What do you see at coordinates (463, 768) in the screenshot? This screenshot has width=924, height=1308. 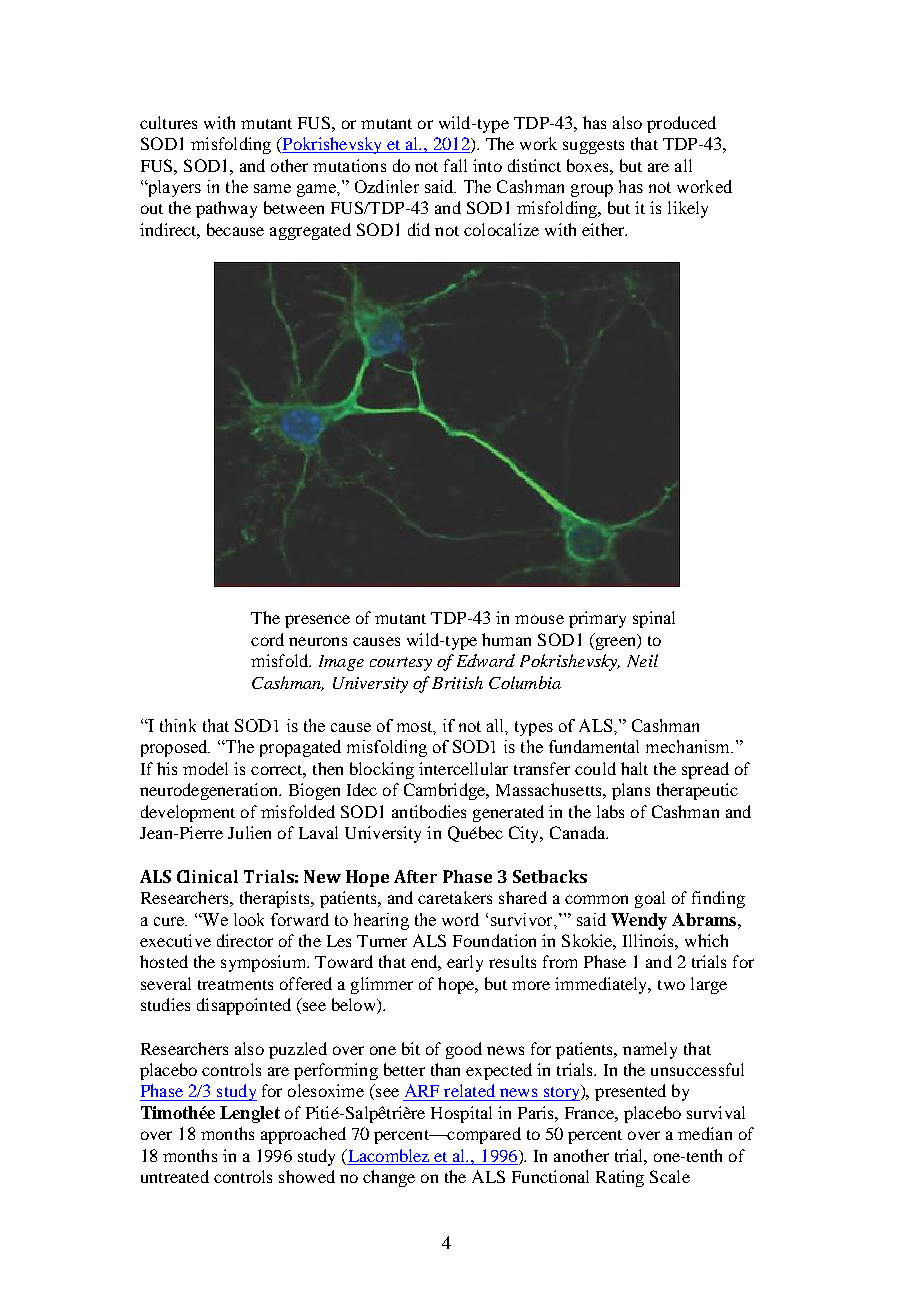 I see `intercellular` at bounding box center [463, 768].
